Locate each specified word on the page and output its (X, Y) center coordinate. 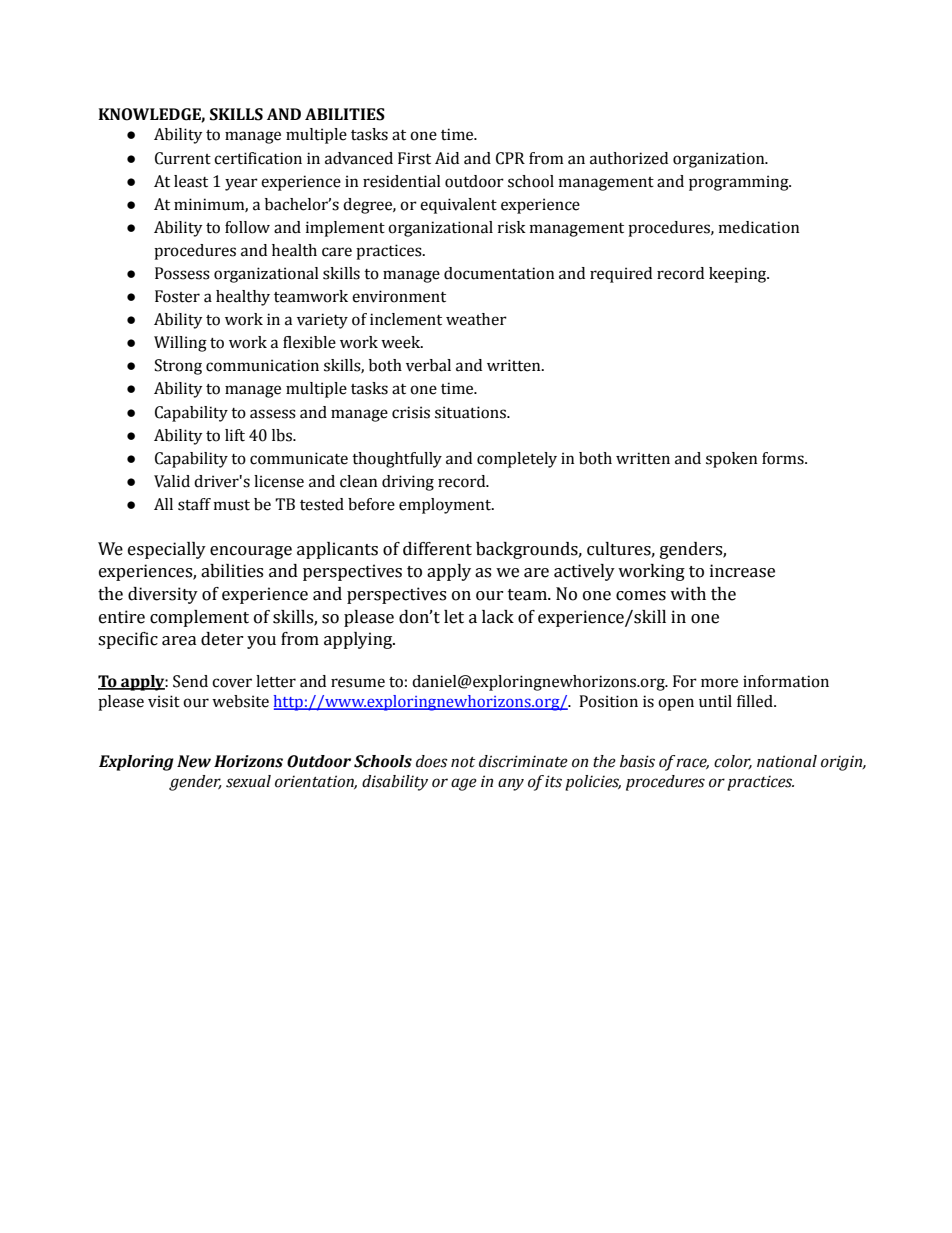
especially (167, 550)
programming (740, 183)
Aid (447, 158)
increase (742, 571)
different (437, 549)
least (191, 181)
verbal (428, 365)
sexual (248, 781)
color (733, 762)
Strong (178, 367)
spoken (731, 460)
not (463, 762)
